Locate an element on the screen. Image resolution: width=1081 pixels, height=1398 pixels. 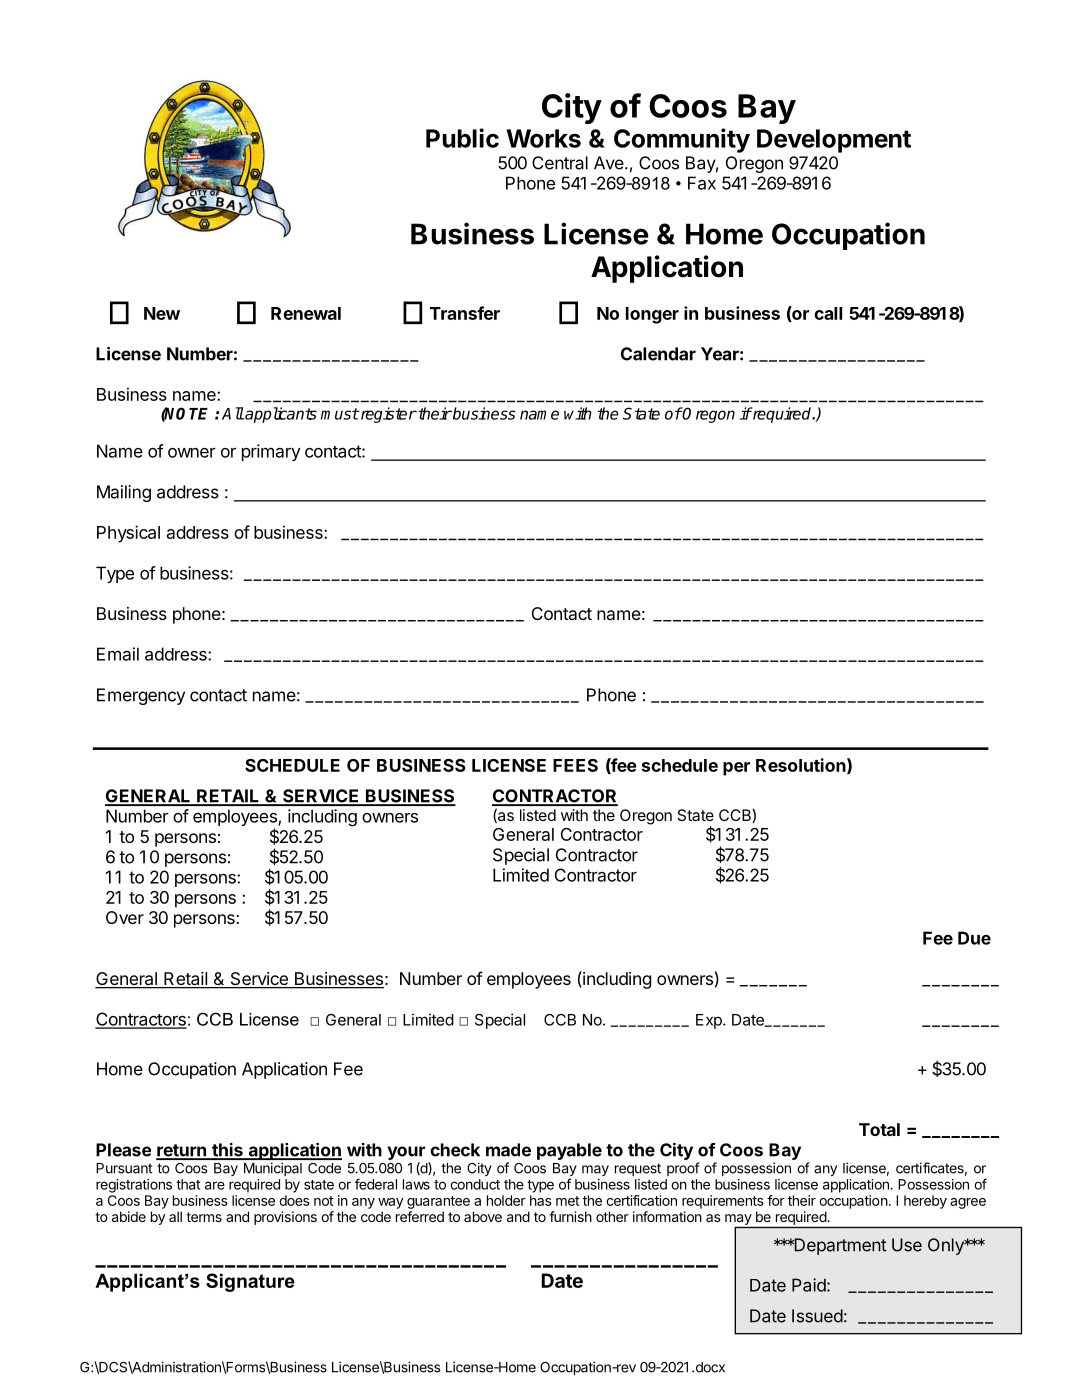
Renewal is located at coordinates (306, 313).
